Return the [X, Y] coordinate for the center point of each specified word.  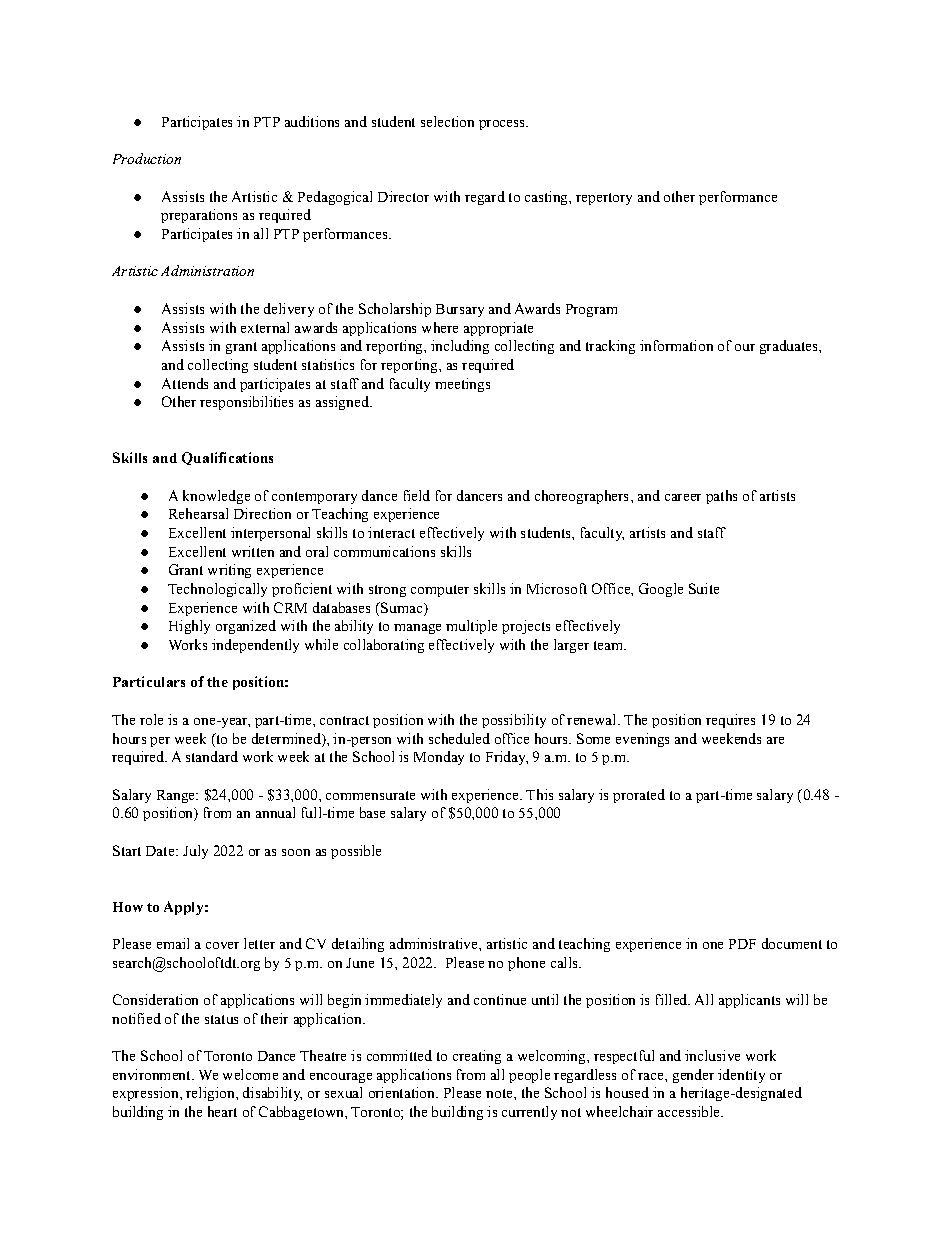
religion [211, 1094]
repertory [604, 199]
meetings [462, 385]
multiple [471, 627]
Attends [185, 383]
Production [147, 158]
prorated [639, 796]
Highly [189, 627]
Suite [704, 588]
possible [356, 852]
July [195, 852]
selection [447, 121]
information [676, 345]
